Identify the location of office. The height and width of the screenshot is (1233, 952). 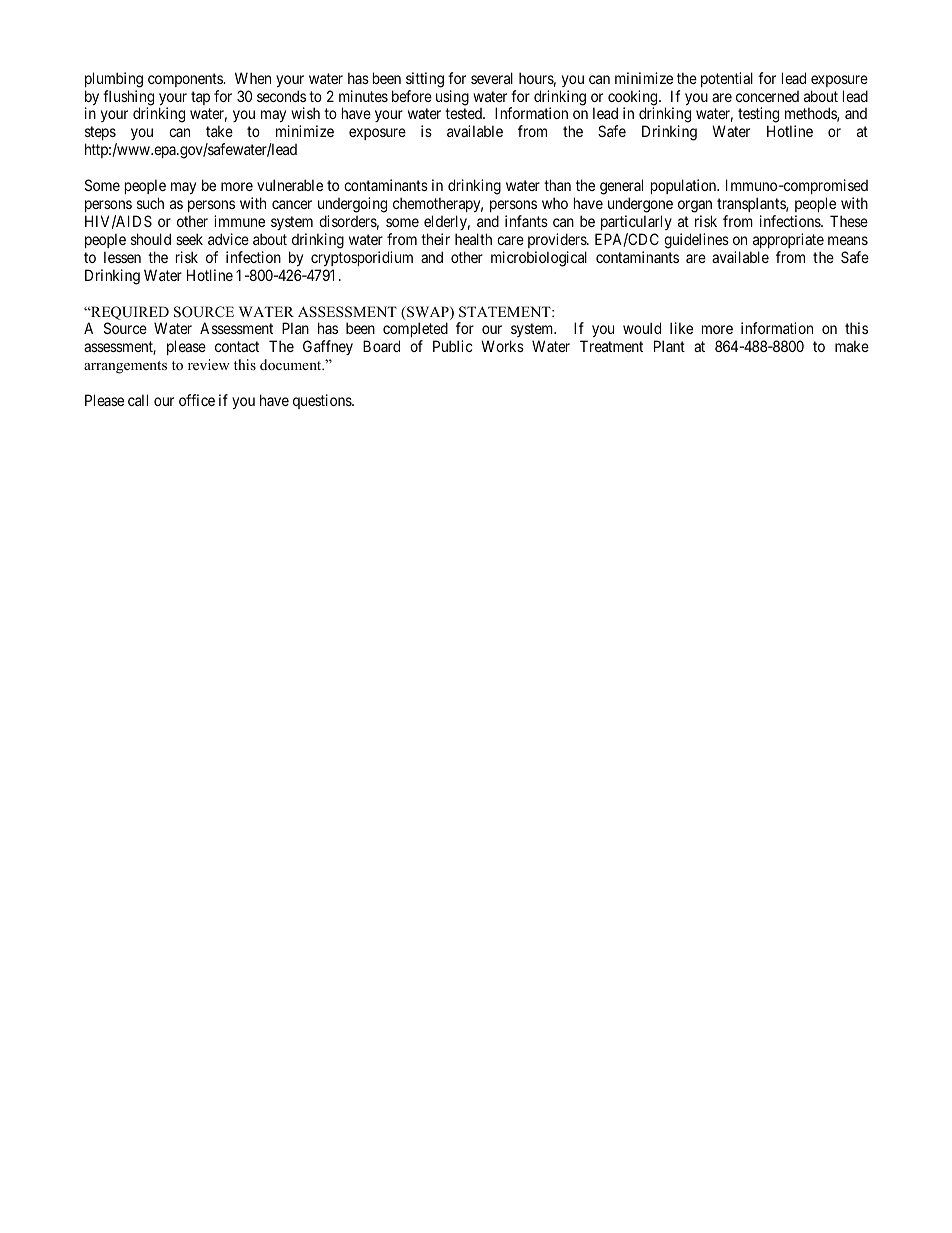
(197, 400).
